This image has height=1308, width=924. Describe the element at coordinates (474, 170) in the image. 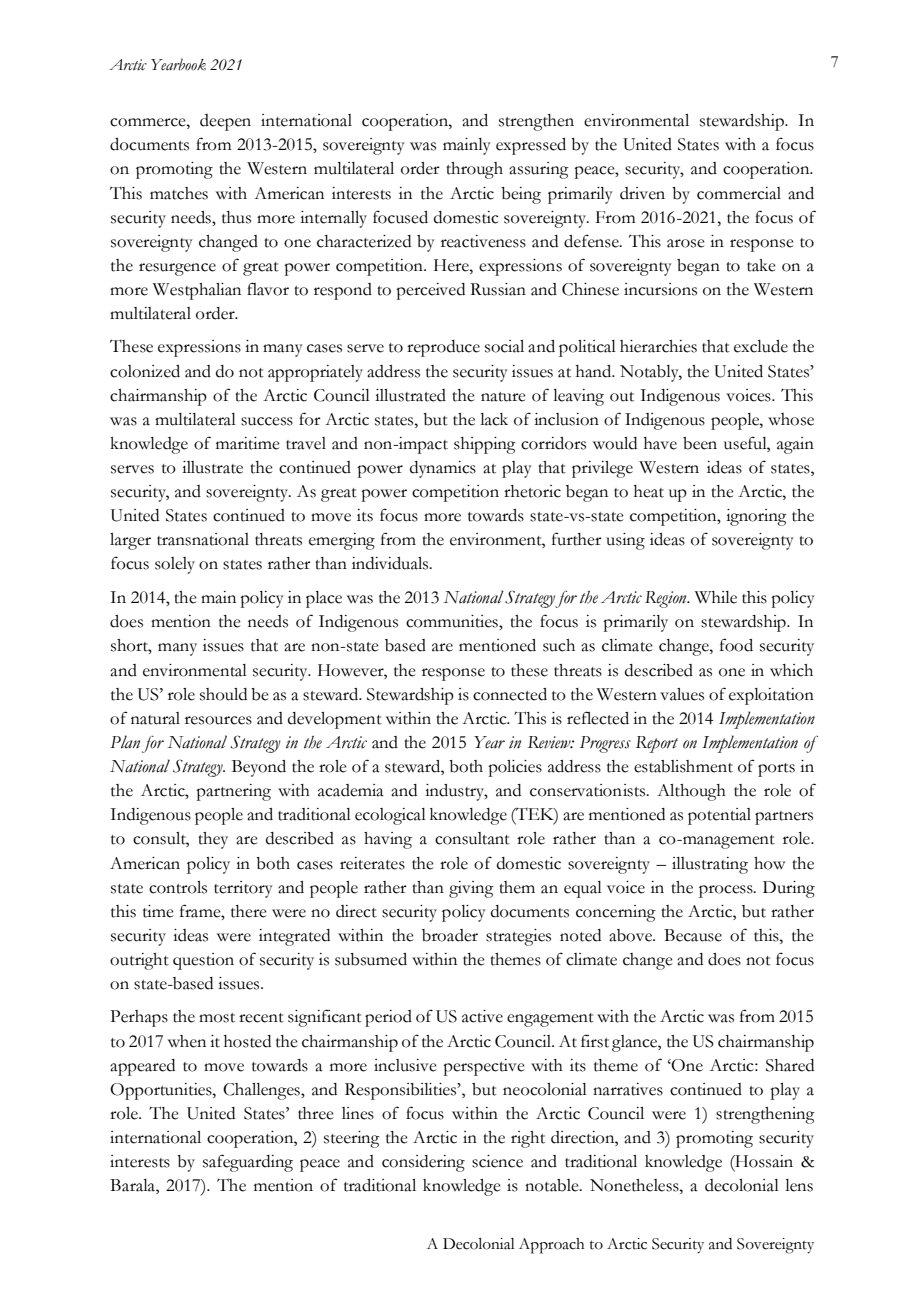

I see `through` at that location.
